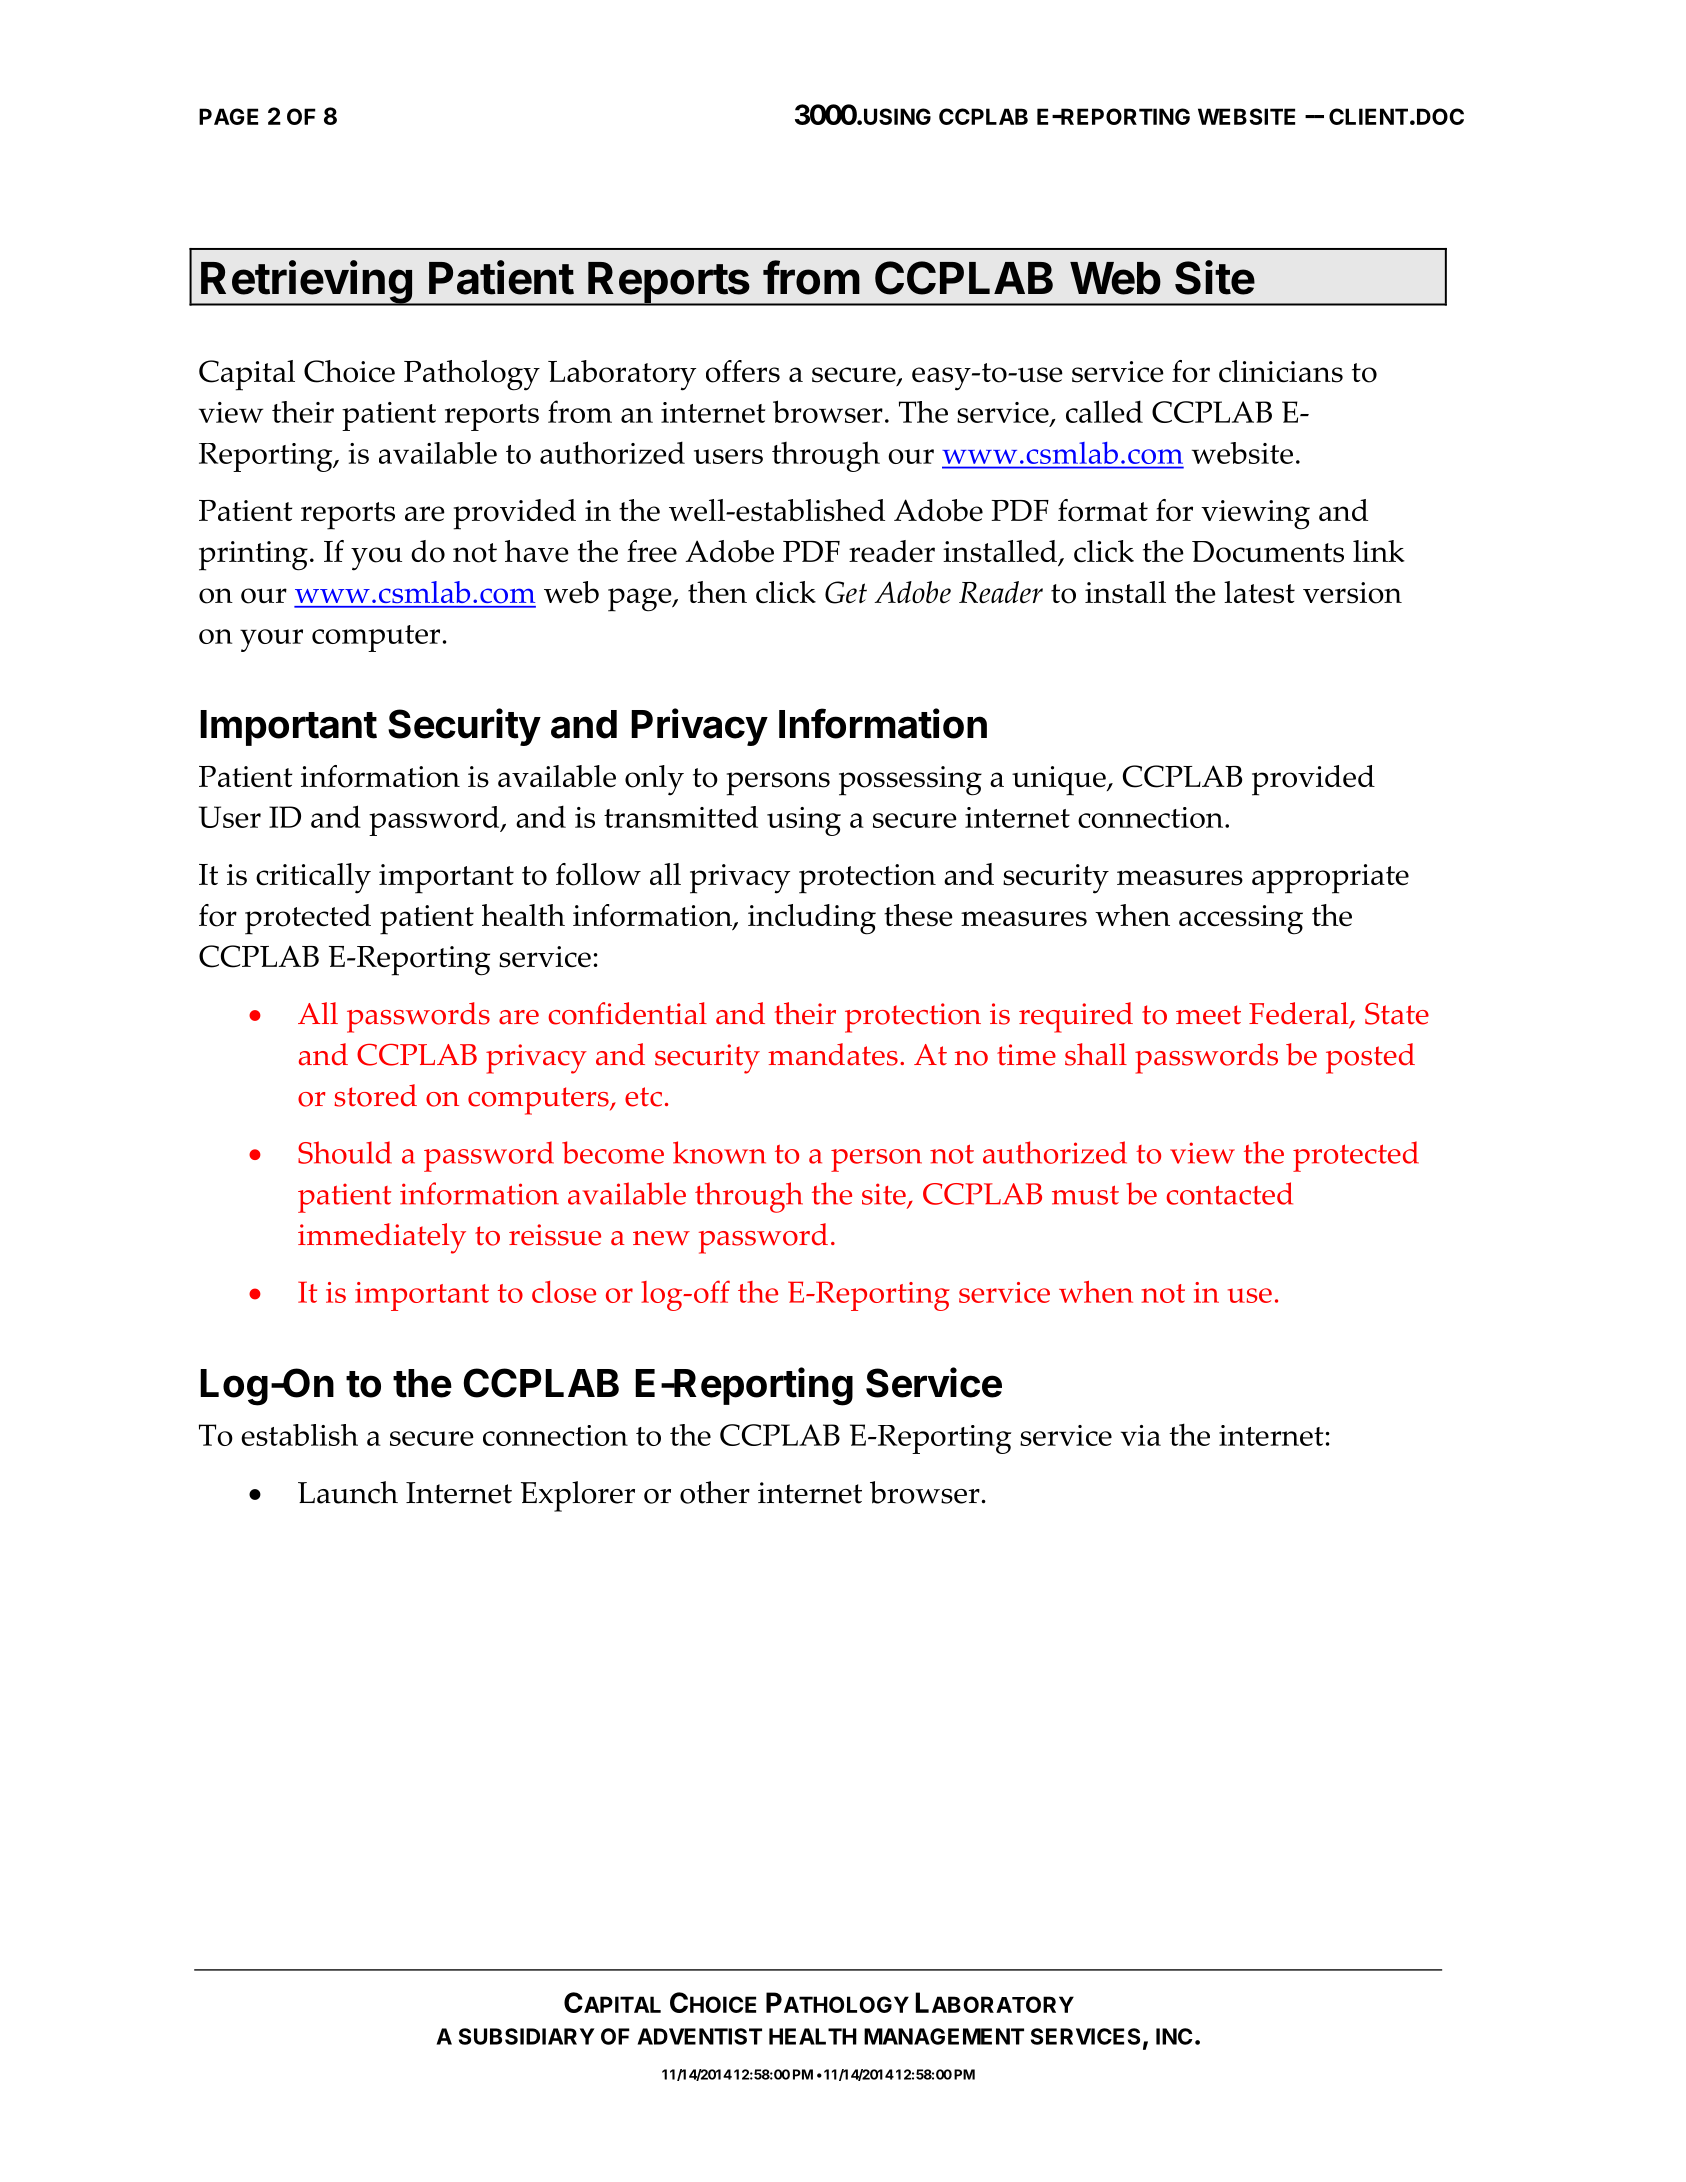 The height and width of the page is (2182, 1686). What do you see at coordinates (1281, 371) in the page?
I see `clinicians` at bounding box center [1281, 371].
